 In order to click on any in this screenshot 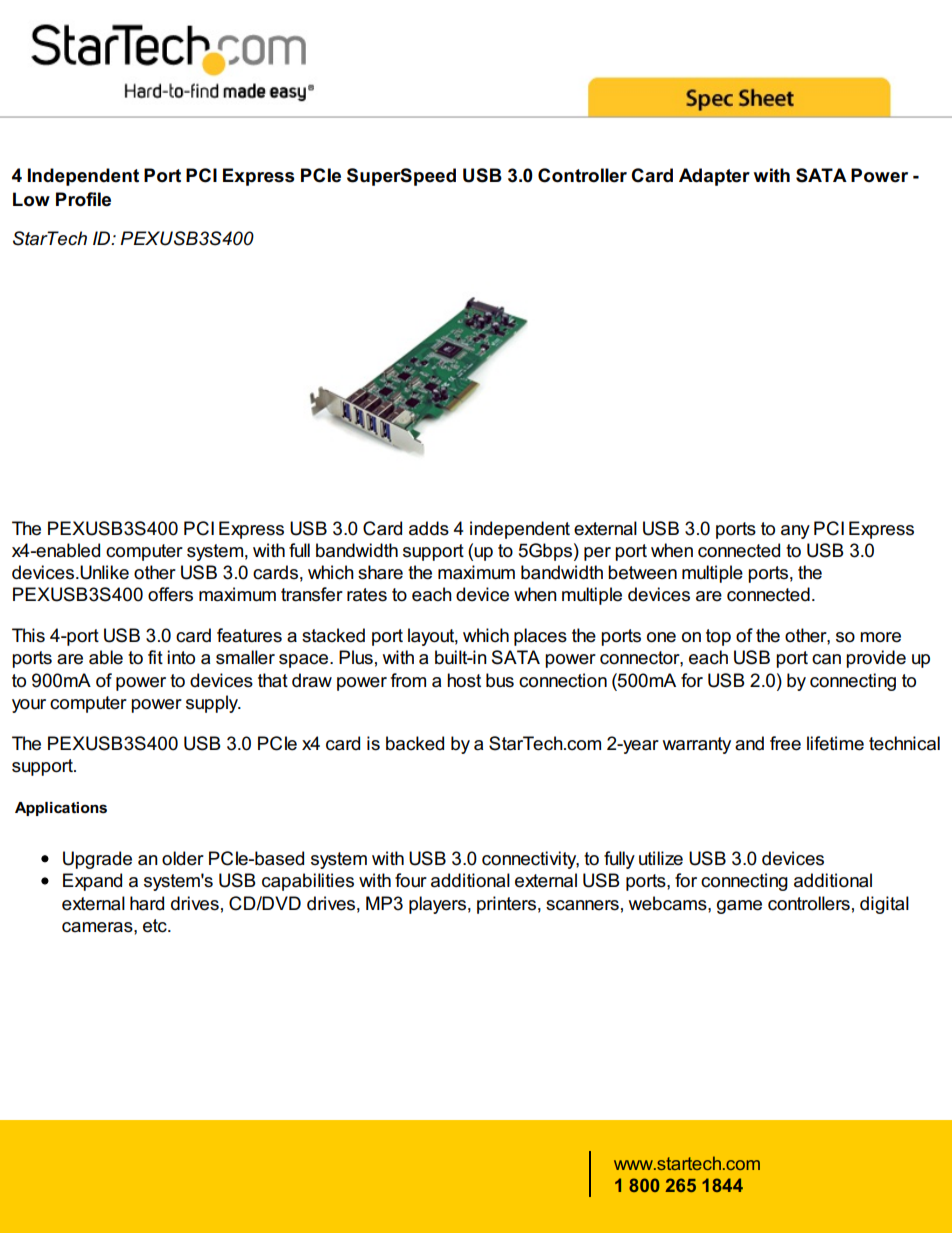, I will do `click(795, 532)`.
